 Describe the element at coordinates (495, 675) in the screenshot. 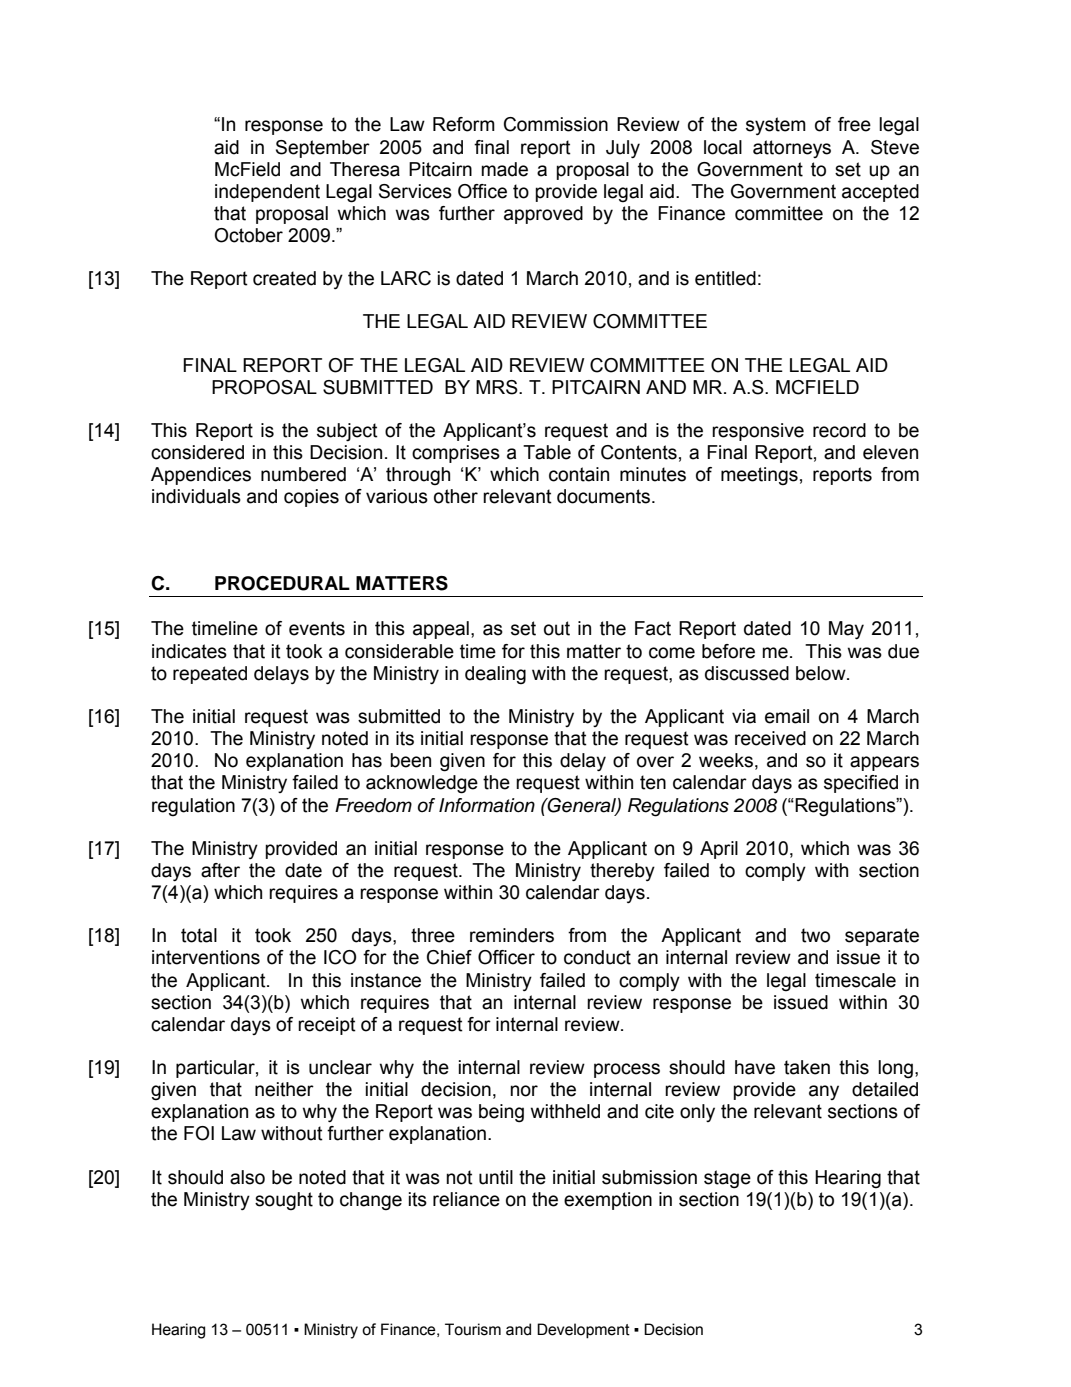

I see `dealing` at that location.
